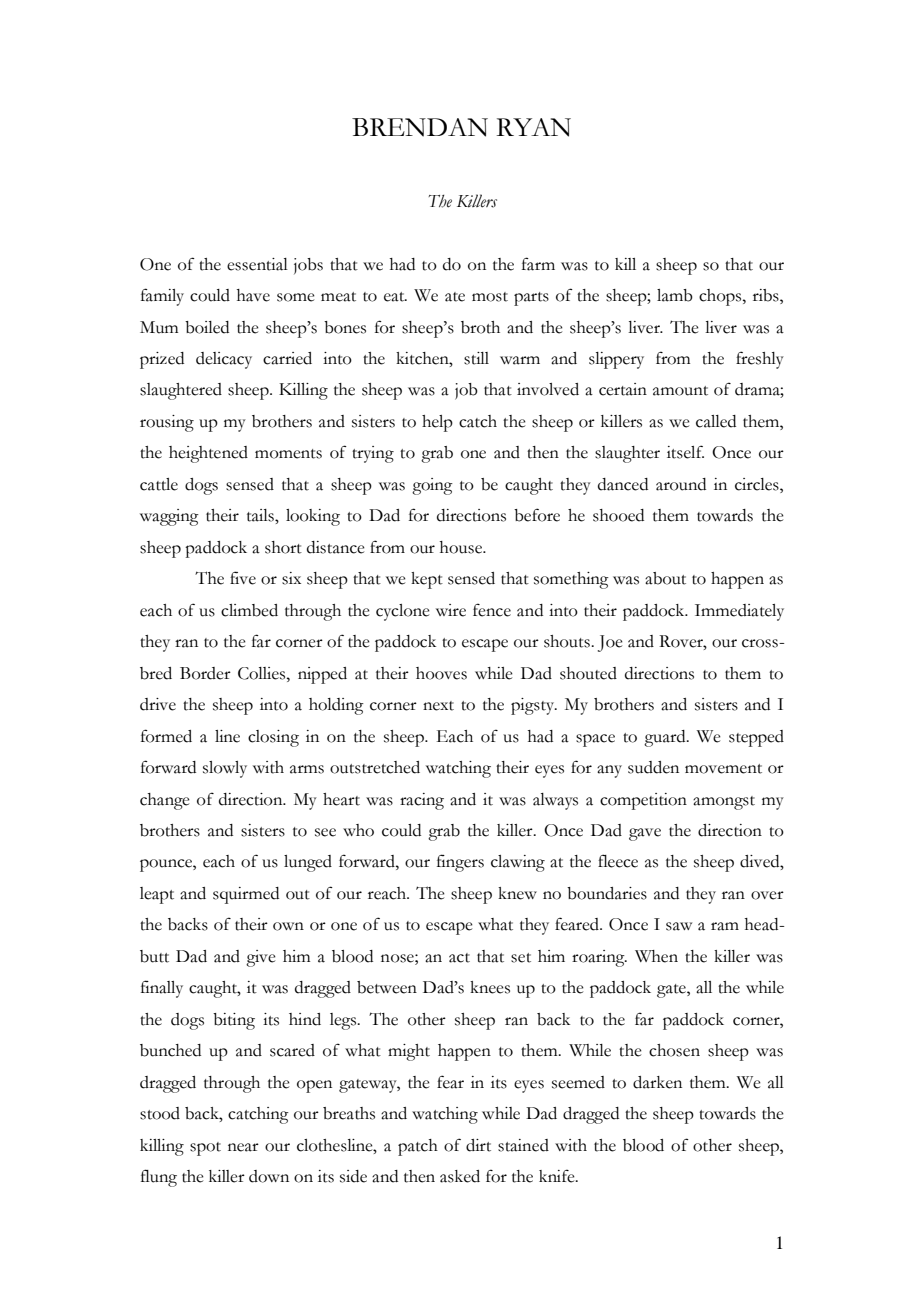 Image resolution: width=924 pixels, height=1308 pixels. What do you see at coordinates (420, 127) in the screenshot?
I see `BRENDAN` at bounding box center [420, 127].
